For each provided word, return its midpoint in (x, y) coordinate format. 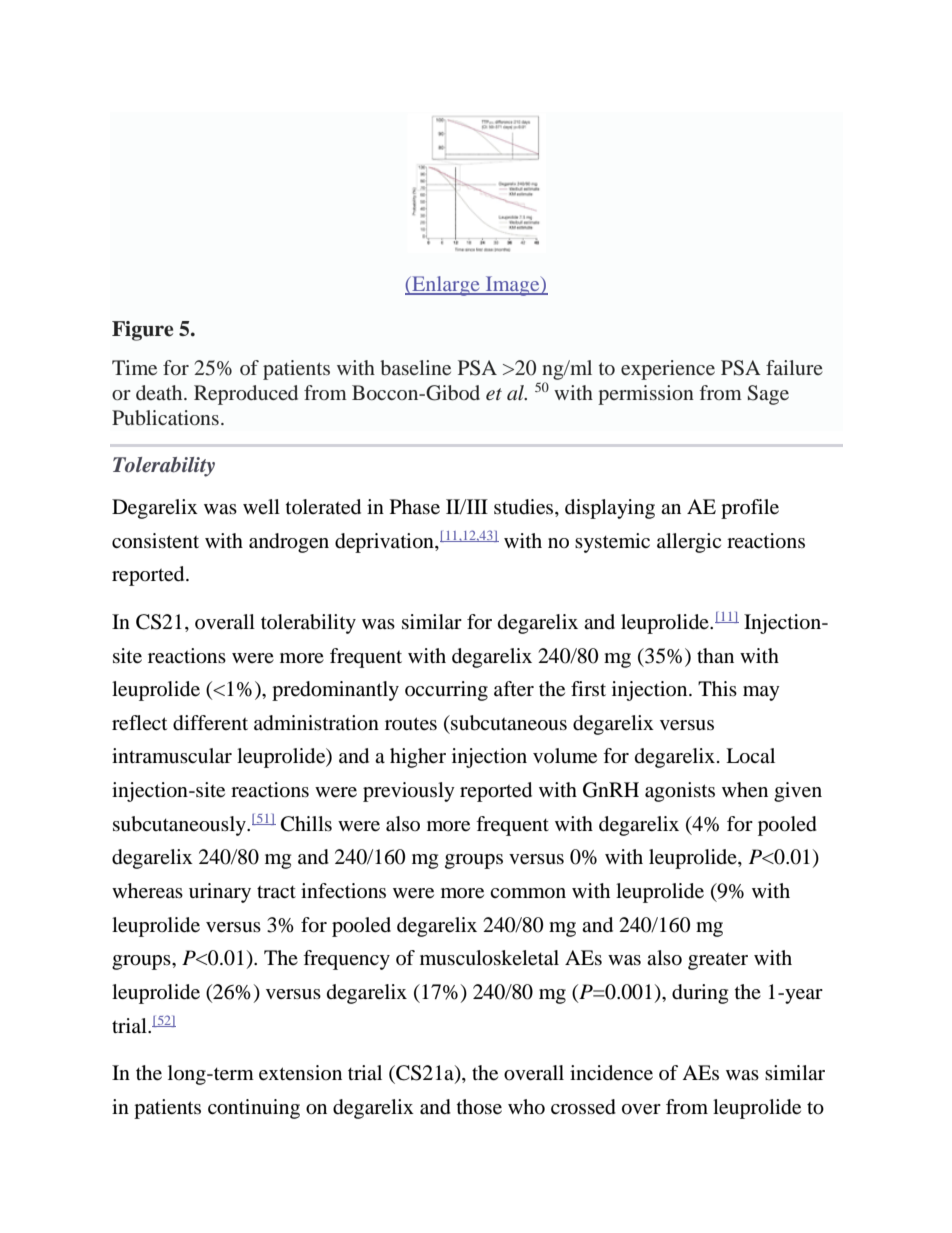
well (261, 506)
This (717, 688)
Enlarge (446, 286)
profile (750, 509)
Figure (142, 331)
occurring (446, 691)
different (210, 723)
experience (668, 370)
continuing (254, 1109)
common (528, 893)
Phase (415, 507)
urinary (220, 893)
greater (718, 961)
